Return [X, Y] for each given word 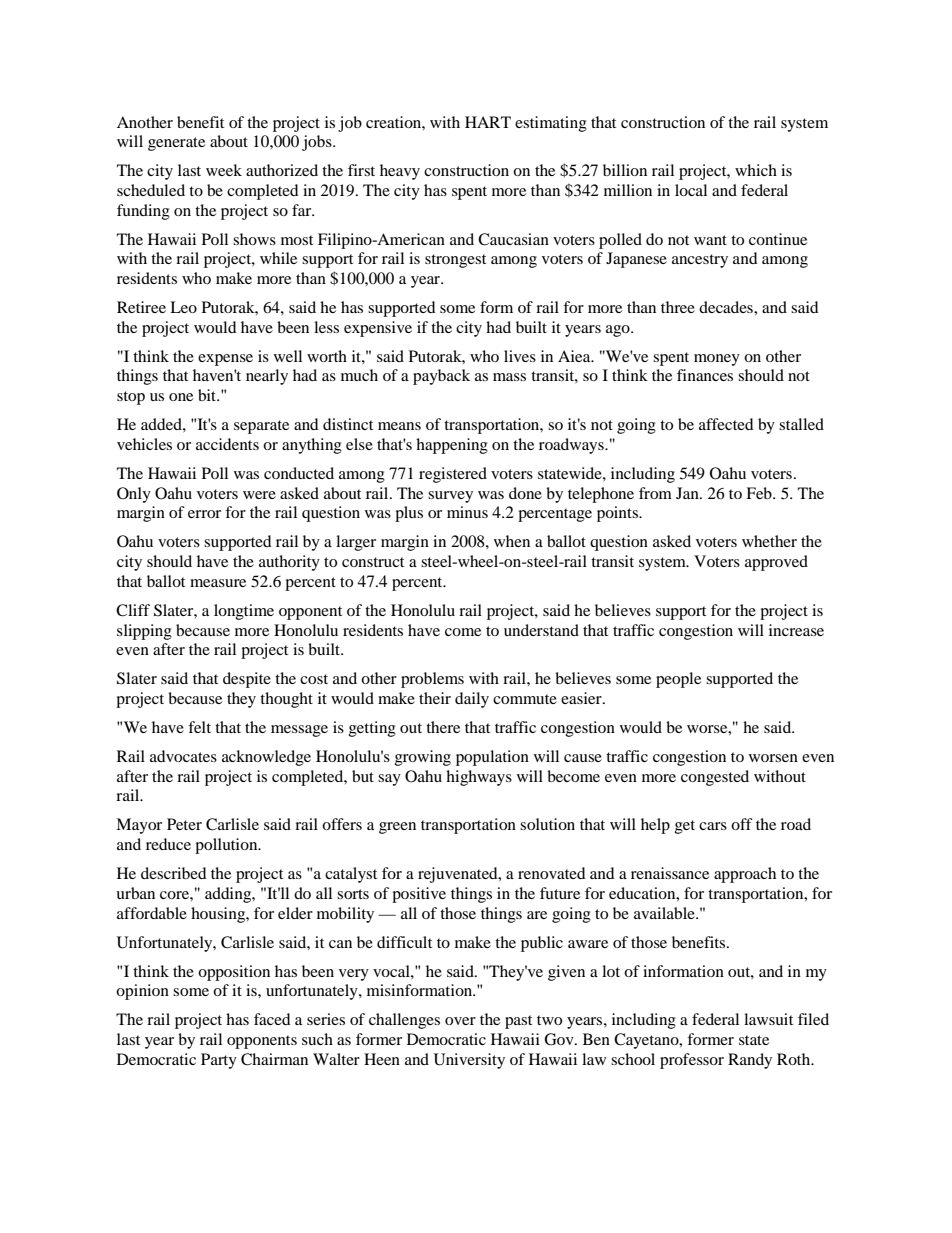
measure [218, 583]
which [756, 170]
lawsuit [768, 1019]
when [512, 541]
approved [776, 563]
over [460, 1021]
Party [219, 1061]
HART [488, 122]
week [224, 170]
